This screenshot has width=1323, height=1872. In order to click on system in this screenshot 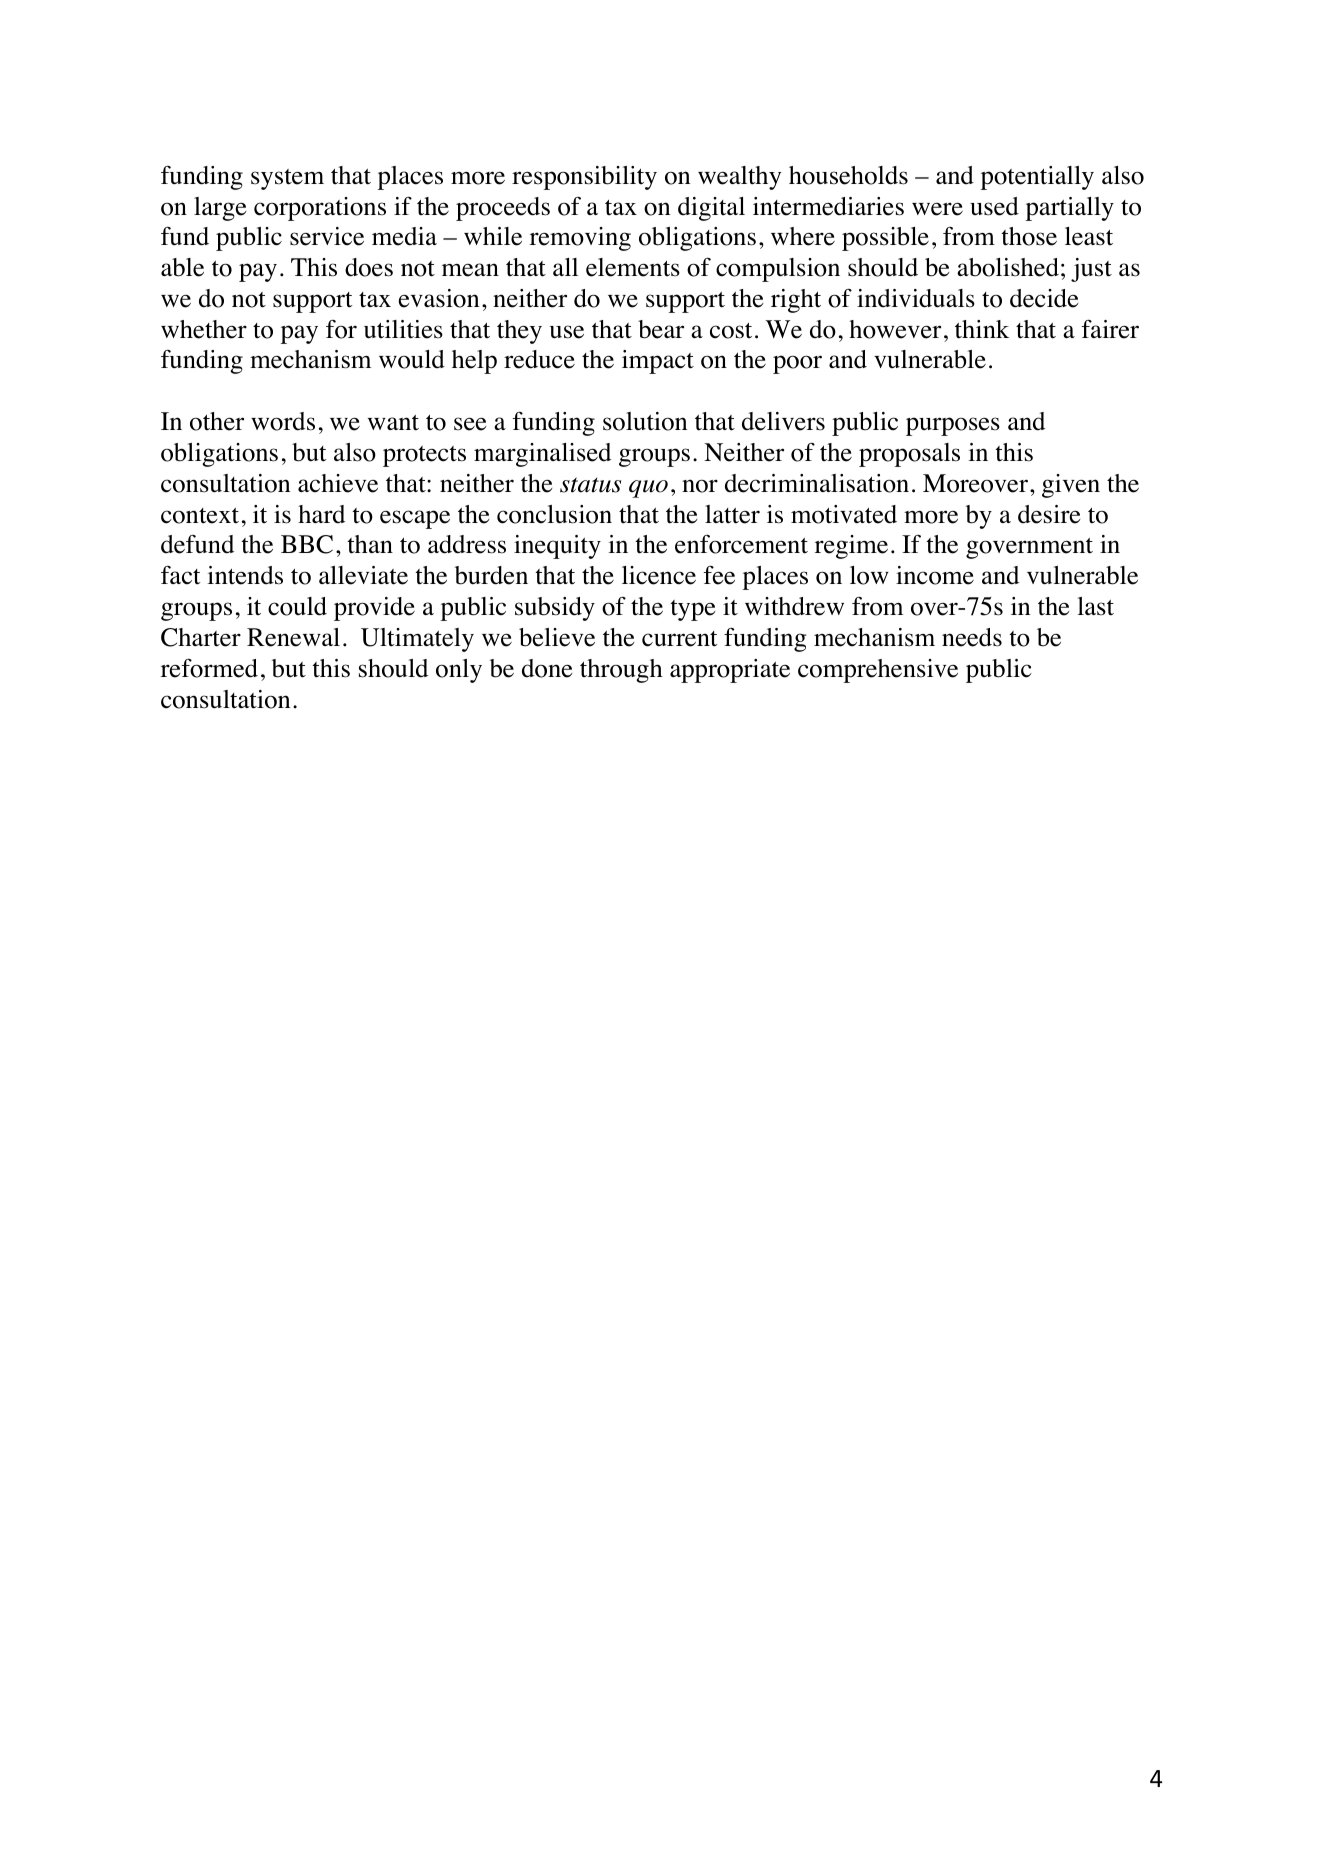, I will do `click(287, 179)`.
